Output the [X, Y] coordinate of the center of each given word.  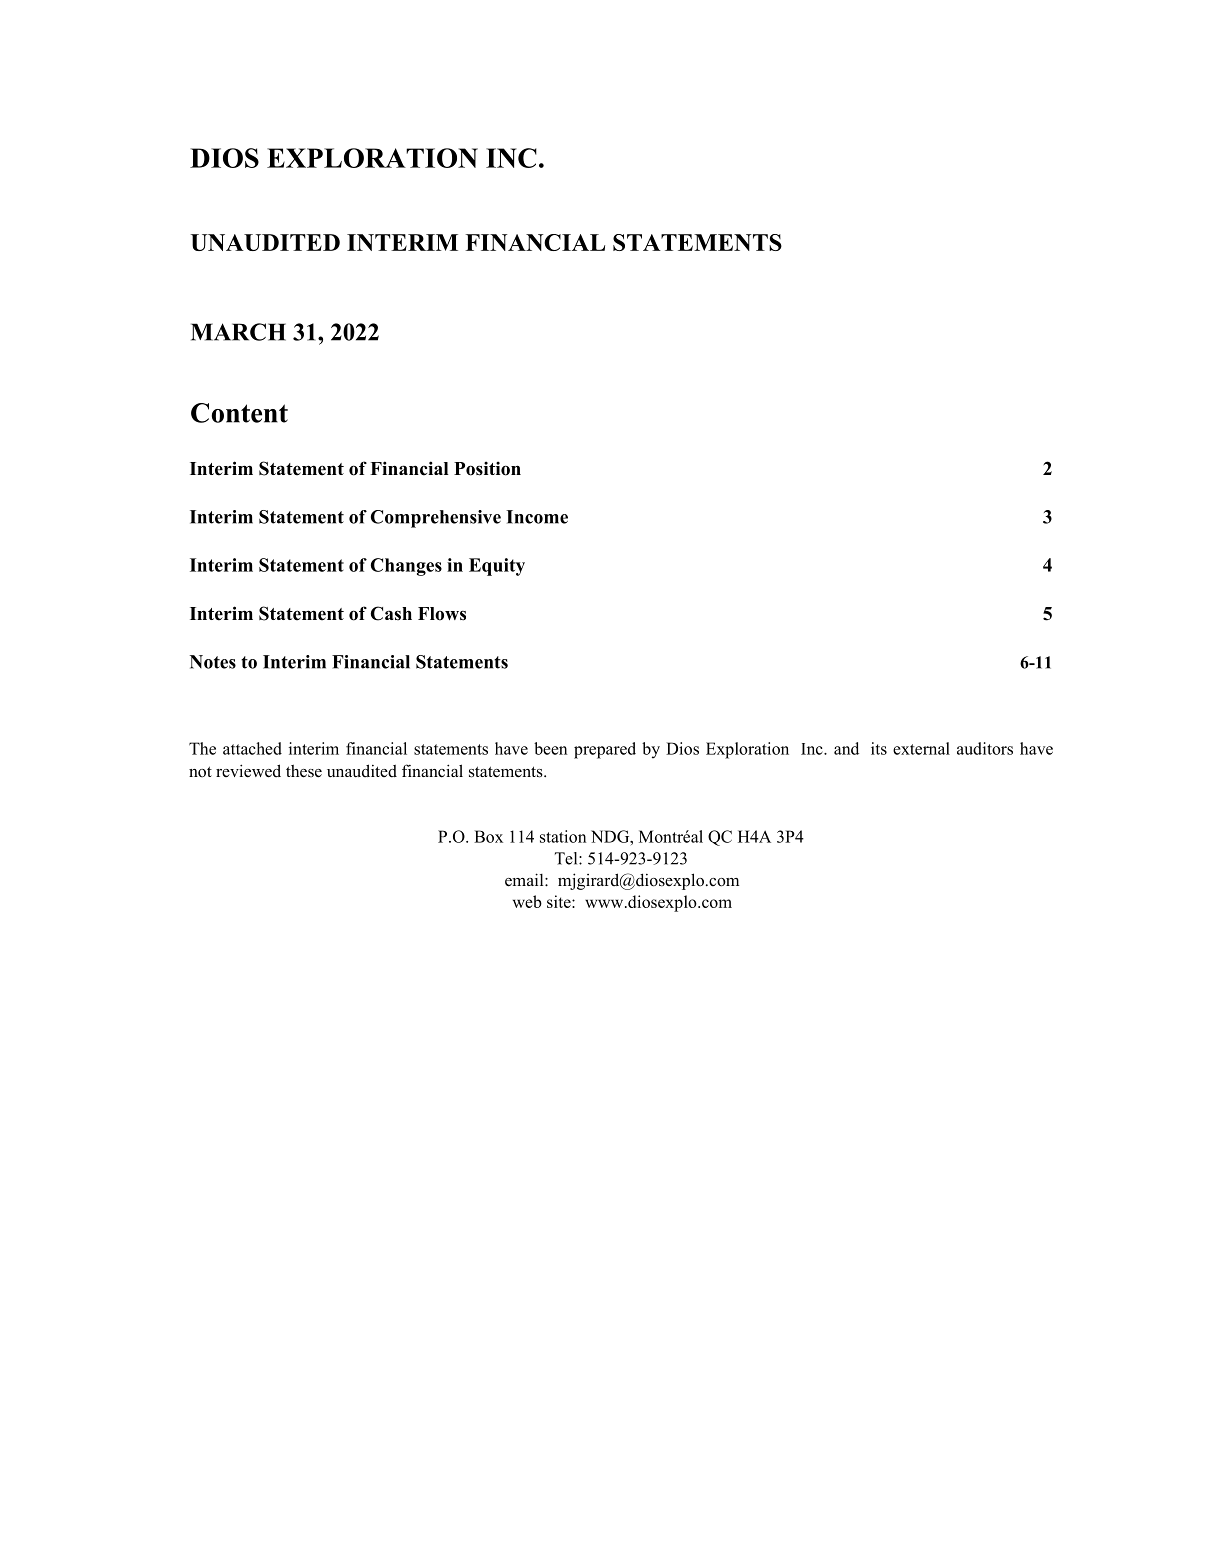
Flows [442, 614]
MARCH [238, 332]
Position [487, 468]
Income [537, 517]
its [879, 748]
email [525, 880]
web [527, 901]
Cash [391, 613]
